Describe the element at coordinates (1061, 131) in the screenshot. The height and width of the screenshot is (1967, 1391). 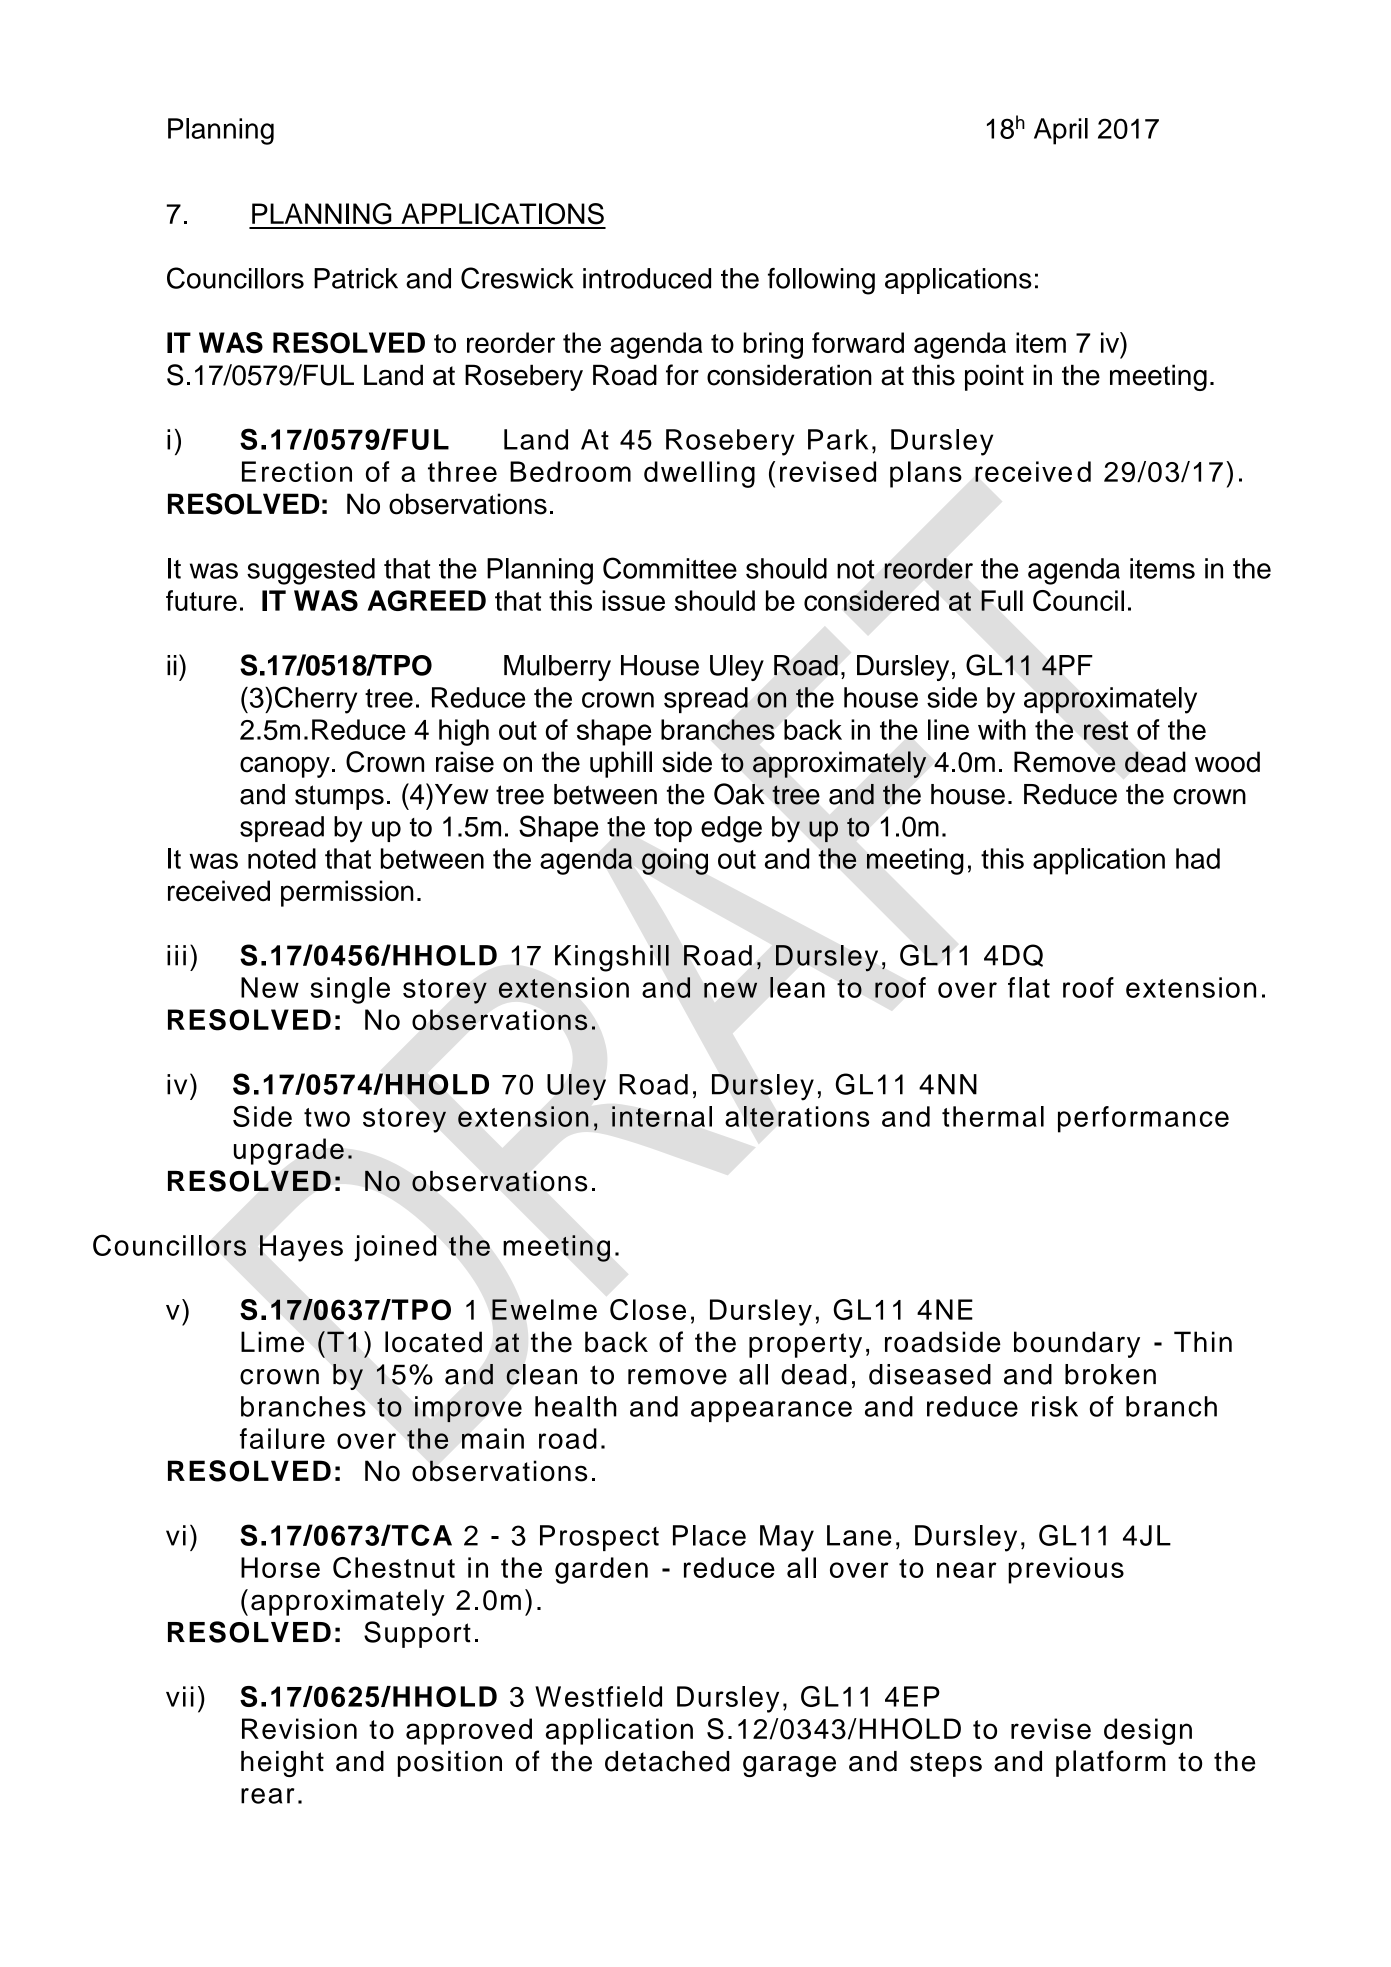
I see `April` at that location.
